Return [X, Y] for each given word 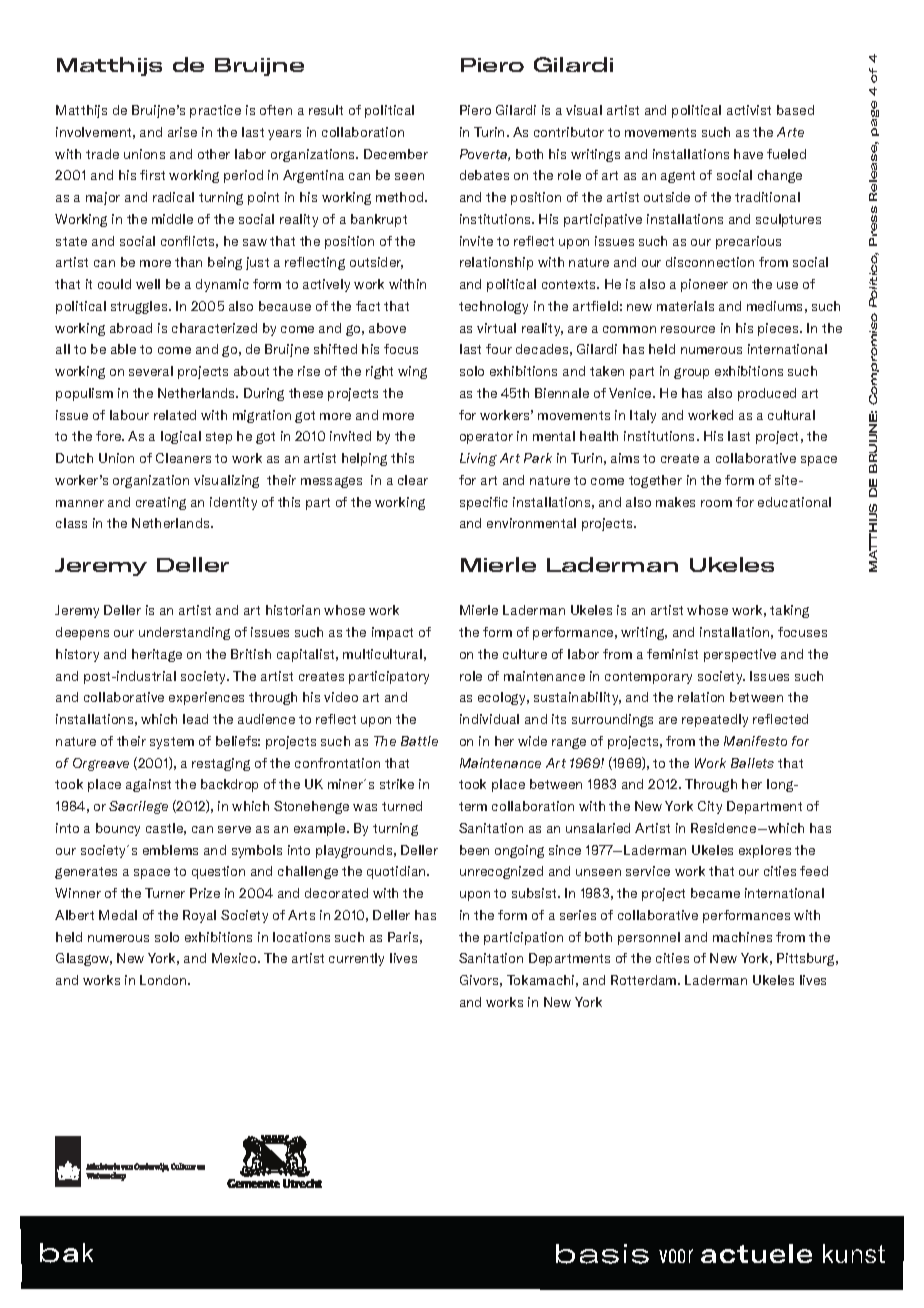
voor [676, 1256]
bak [66, 1253]
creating [161, 503]
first [152, 175]
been [474, 850]
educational [794, 502]
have [748, 154]
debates [484, 175]
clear [413, 480]
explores [765, 851]
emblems [170, 850]
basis [602, 1254]
